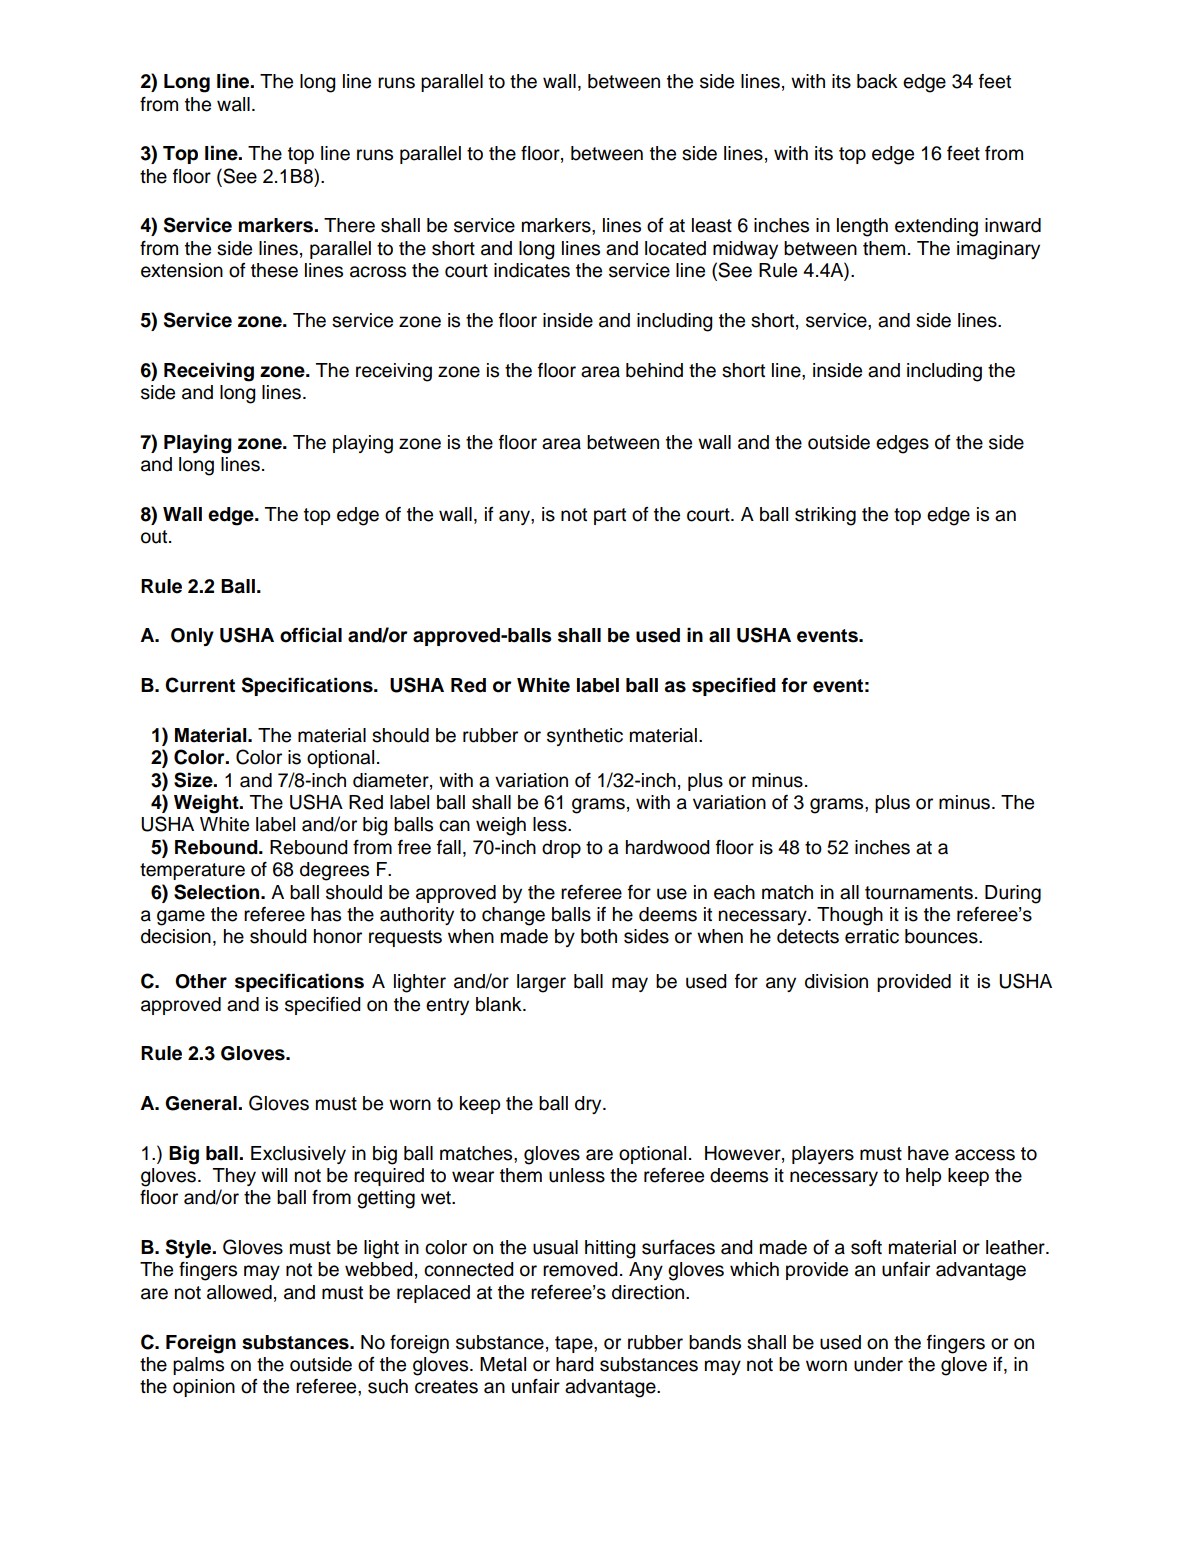 The width and height of the screenshot is (1193, 1543). I want to click on least, so click(712, 225).
